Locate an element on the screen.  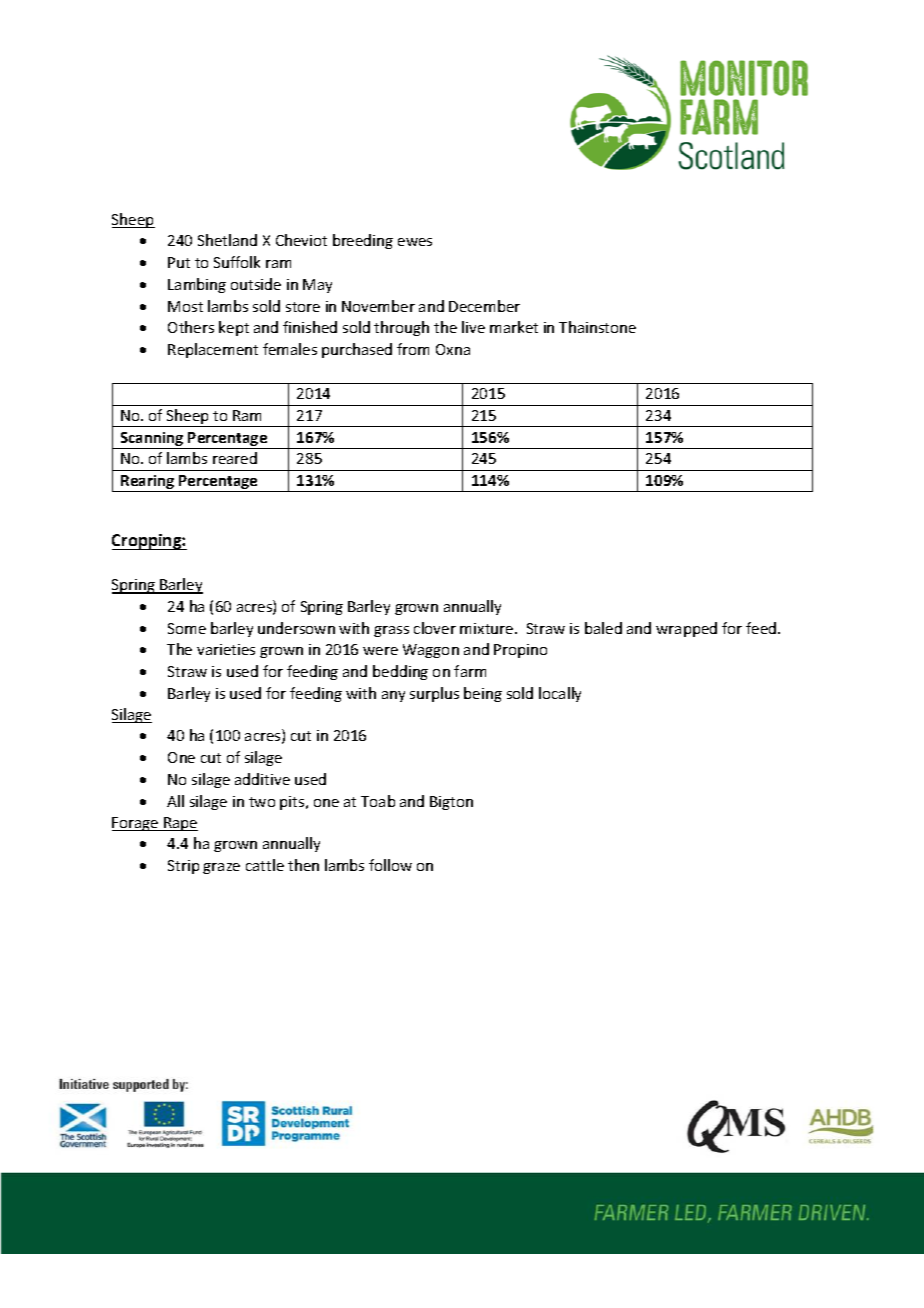
December is located at coordinates (484, 306).
